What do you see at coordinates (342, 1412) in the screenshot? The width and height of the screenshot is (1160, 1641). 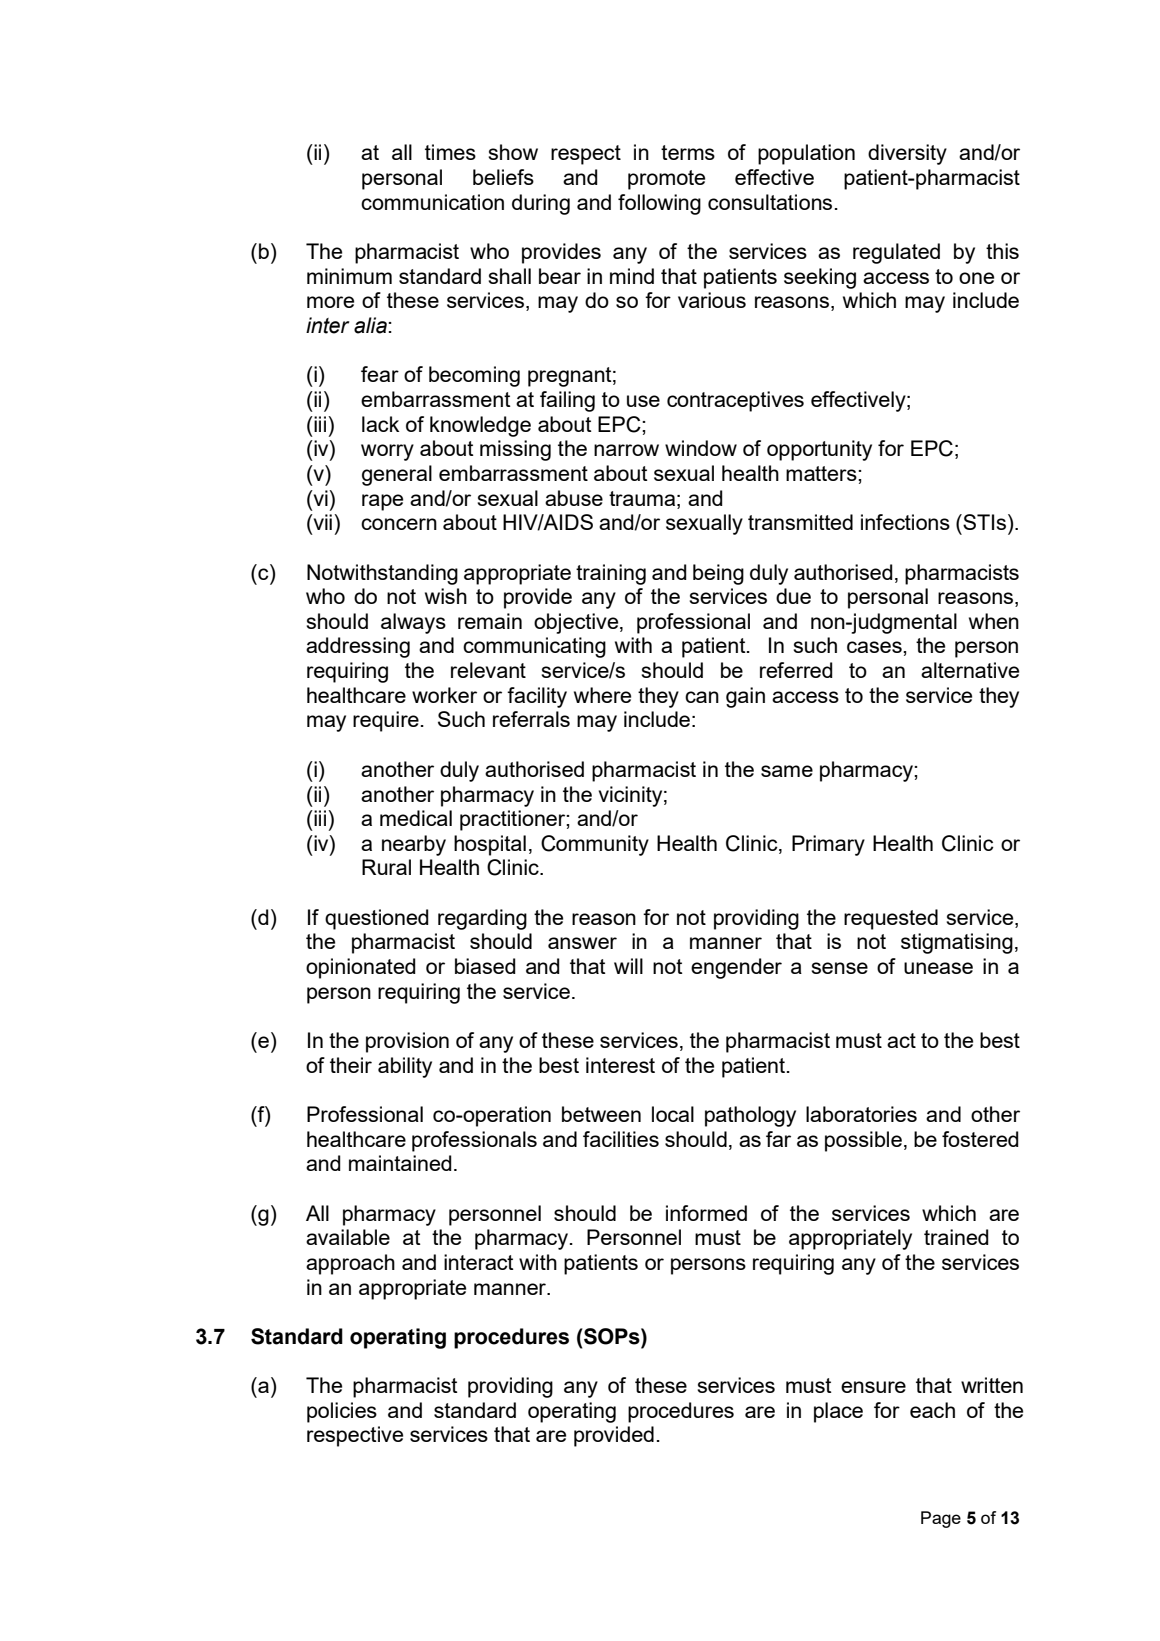 I see `policies` at bounding box center [342, 1412].
